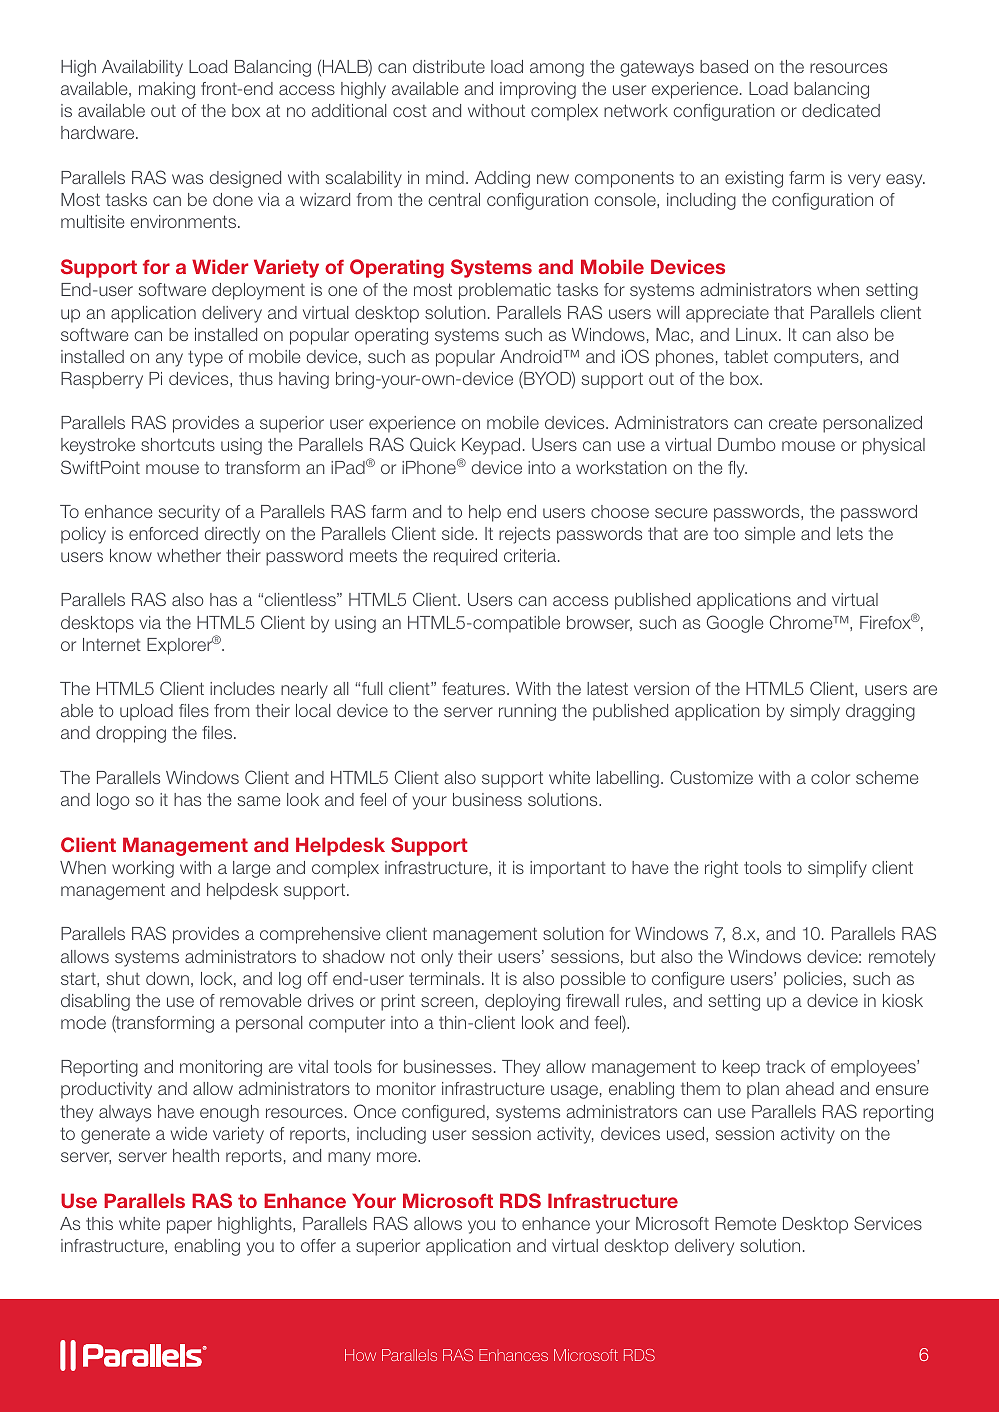 This document has height=1412, width=999. I want to click on improving, so click(538, 90).
